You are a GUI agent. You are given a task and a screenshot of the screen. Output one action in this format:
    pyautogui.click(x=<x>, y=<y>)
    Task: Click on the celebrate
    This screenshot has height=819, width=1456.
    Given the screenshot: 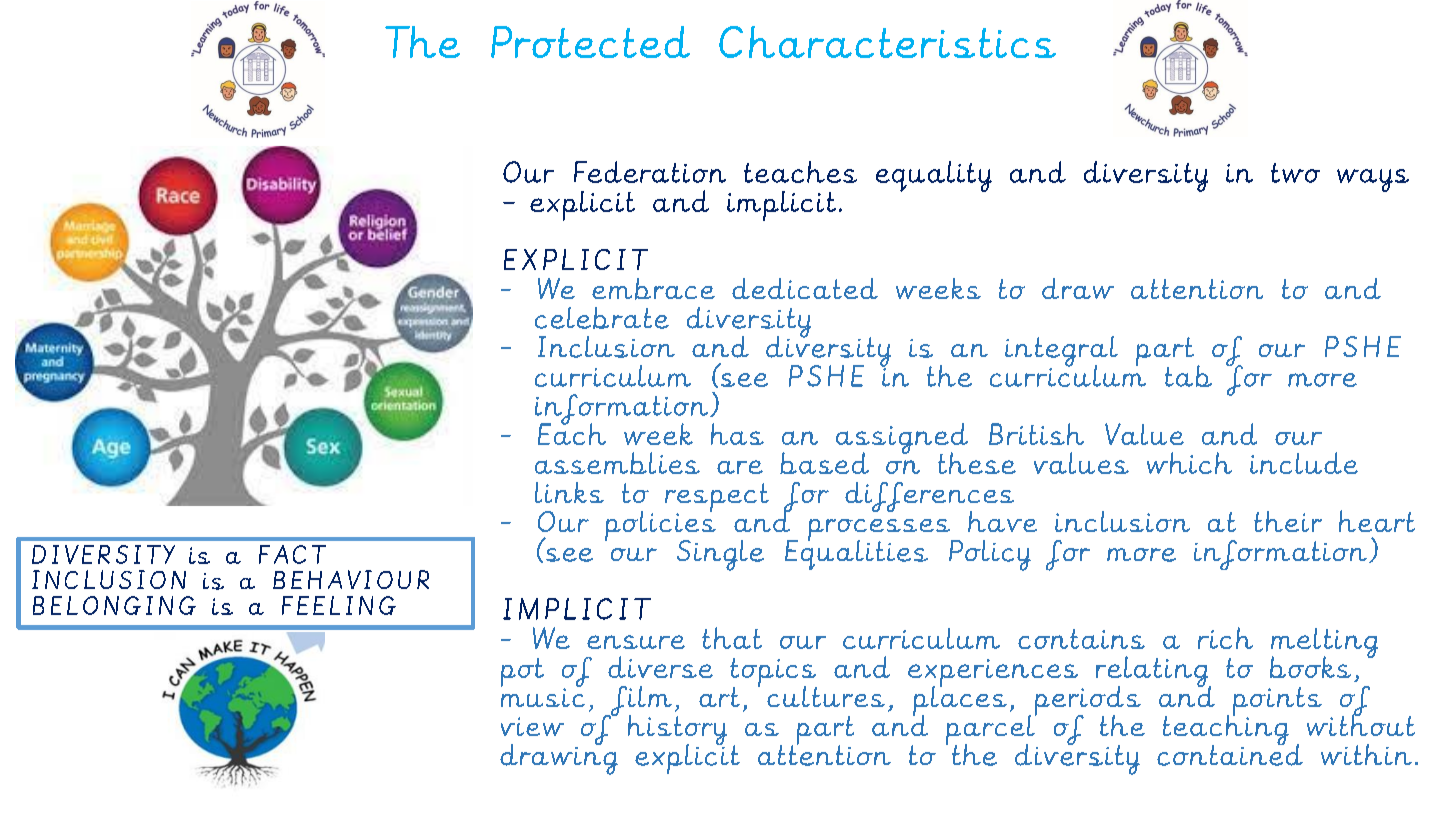 What is the action you would take?
    pyautogui.click(x=602, y=318)
